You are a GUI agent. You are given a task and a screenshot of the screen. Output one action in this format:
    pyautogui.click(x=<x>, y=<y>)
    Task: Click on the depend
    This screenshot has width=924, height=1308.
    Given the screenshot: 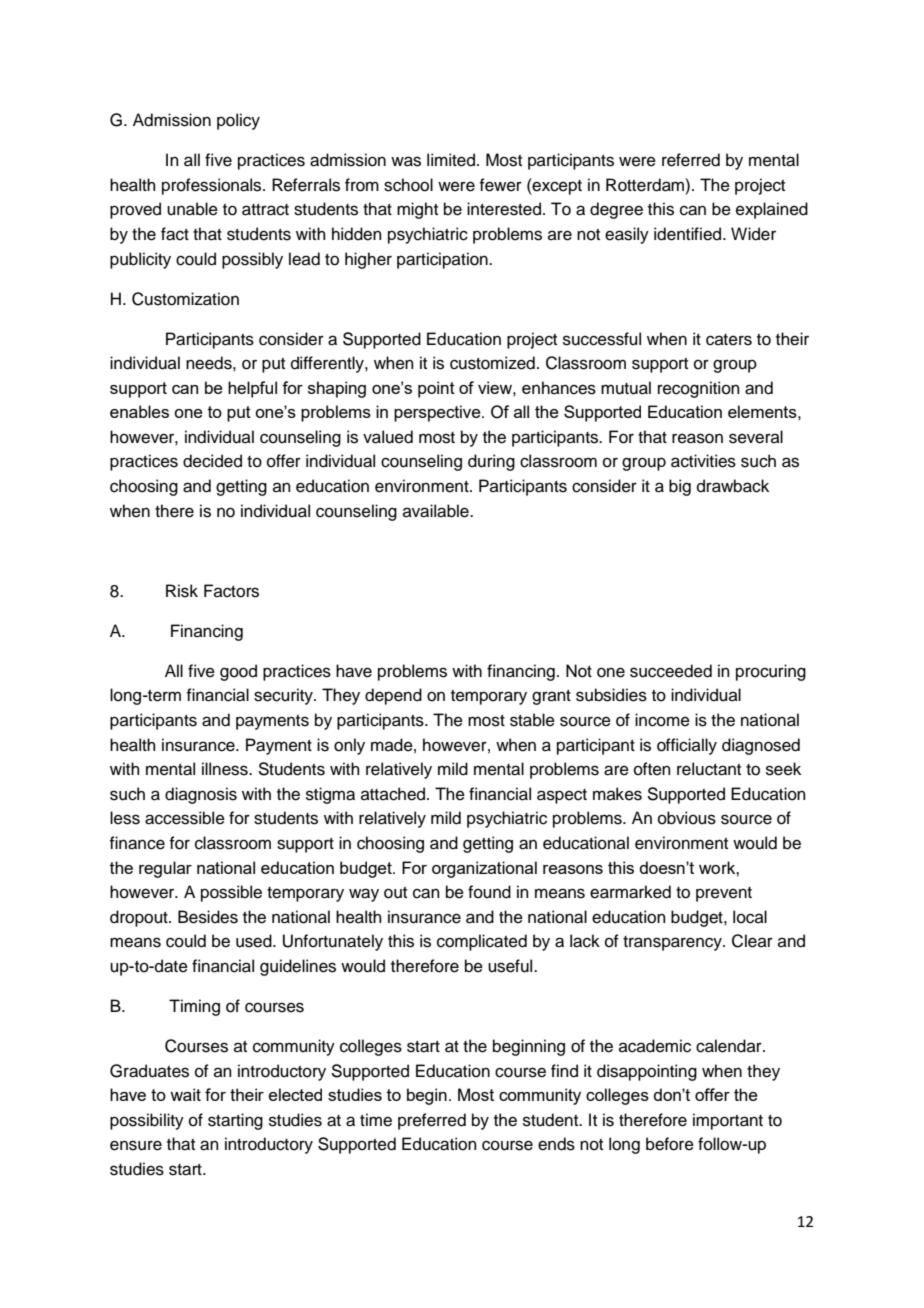 What is the action you would take?
    pyautogui.click(x=393, y=696)
